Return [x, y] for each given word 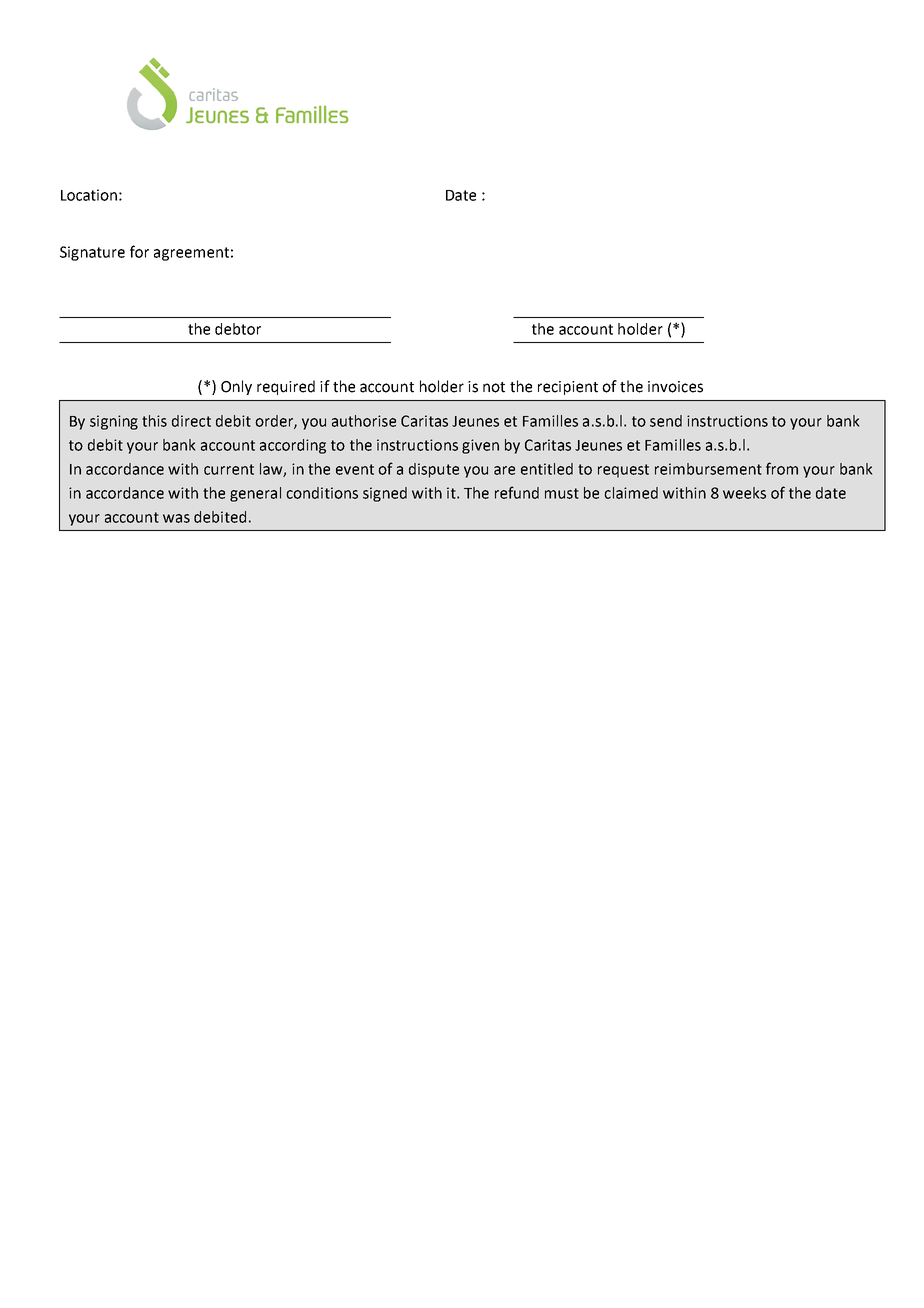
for [139, 251]
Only [236, 387]
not [494, 387]
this [154, 421]
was [176, 518]
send [666, 421]
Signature [92, 253]
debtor [238, 329]
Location [89, 195]
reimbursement [708, 469]
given [480, 446]
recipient [568, 388]
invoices [675, 387]
